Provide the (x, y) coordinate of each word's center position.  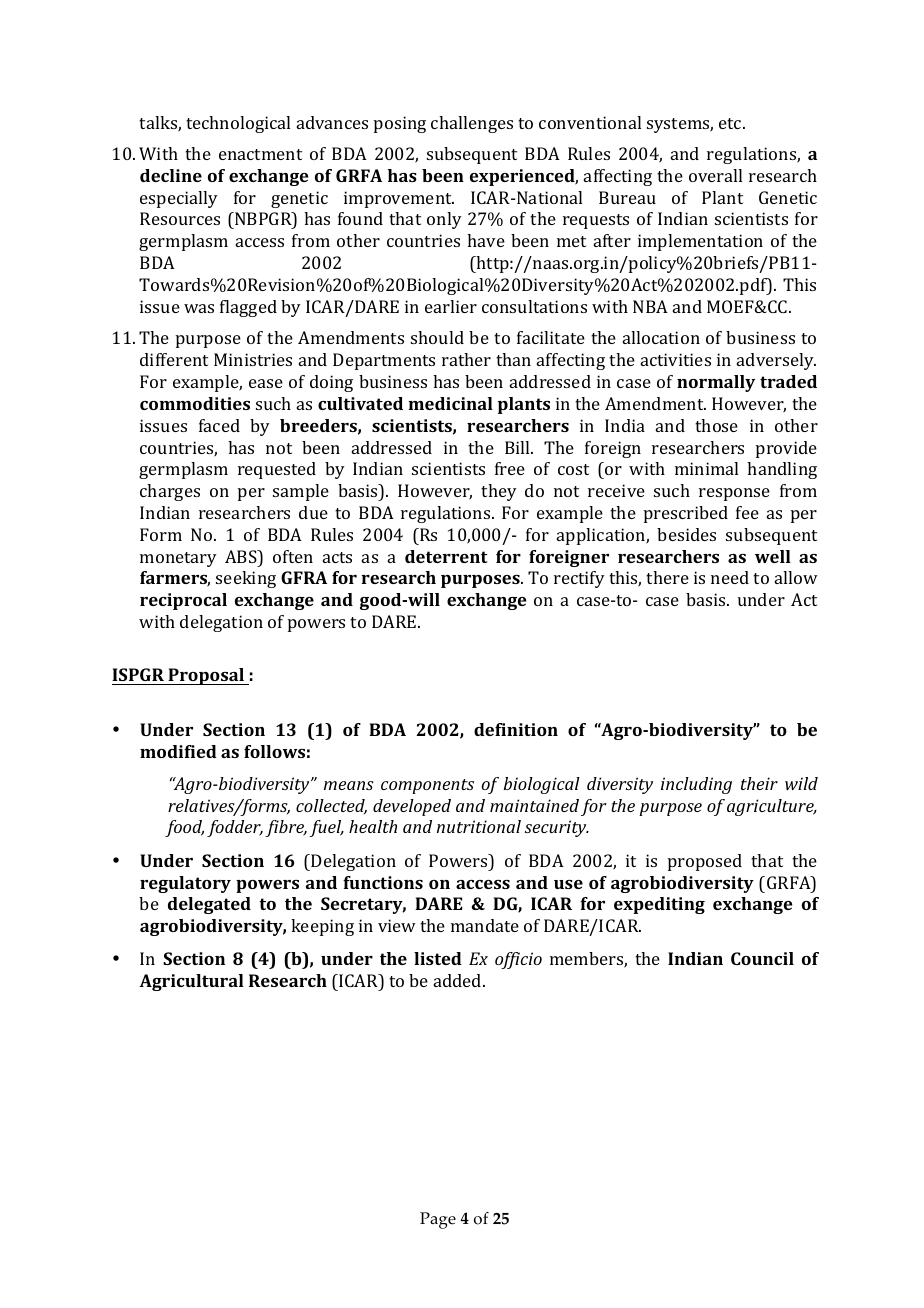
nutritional (479, 826)
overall (715, 175)
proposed (705, 862)
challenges (472, 124)
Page (438, 1220)
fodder (235, 828)
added (459, 980)
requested (277, 470)
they (499, 492)
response (734, 494)
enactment (260, 154)
